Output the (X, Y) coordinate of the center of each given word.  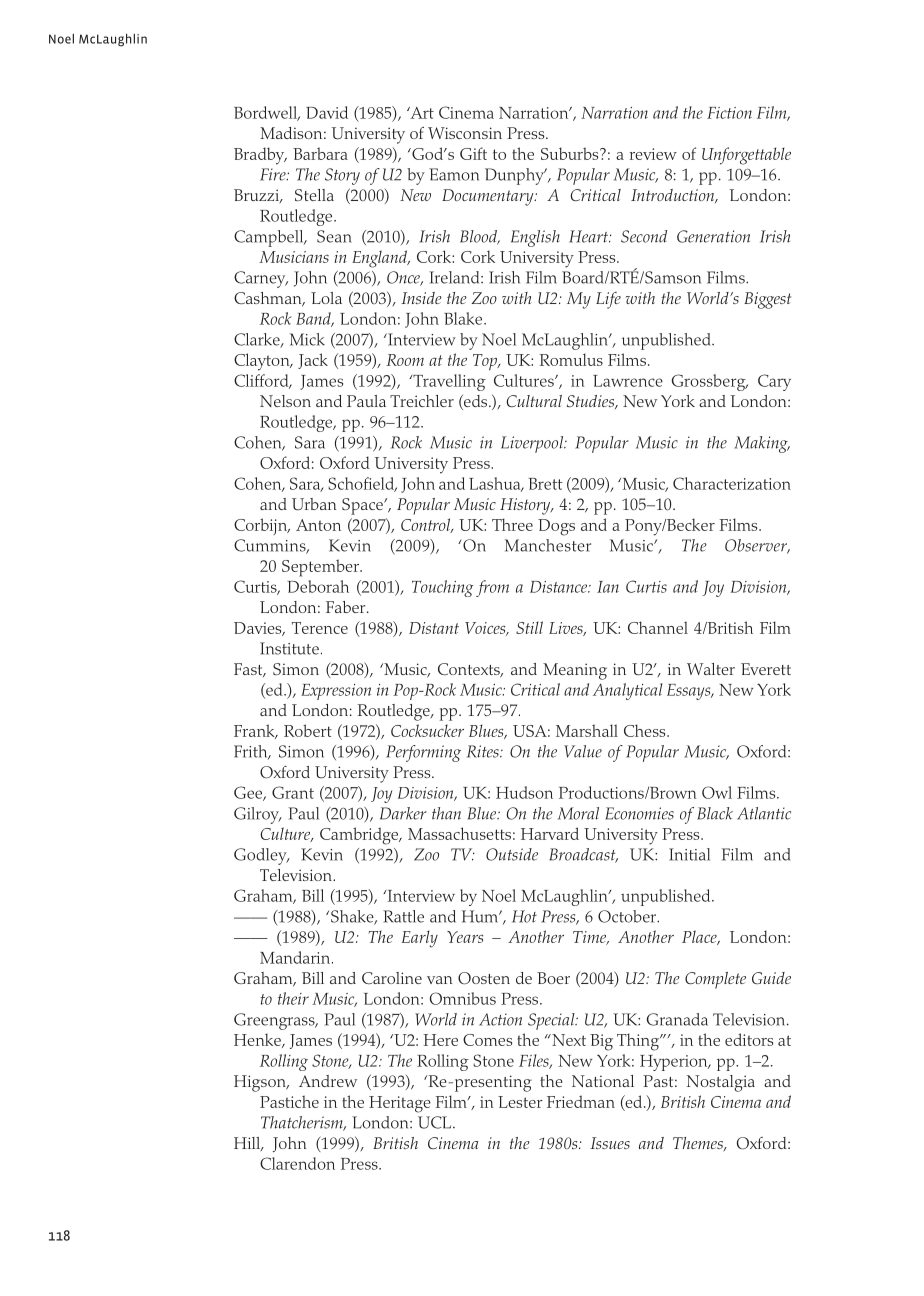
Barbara (320, 153)
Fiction (729, 113)
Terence (320, 628)
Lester (520, 1102)
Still (529, 627)
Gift (473, 153)
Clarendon (297, 1163)
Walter (711, 669)
